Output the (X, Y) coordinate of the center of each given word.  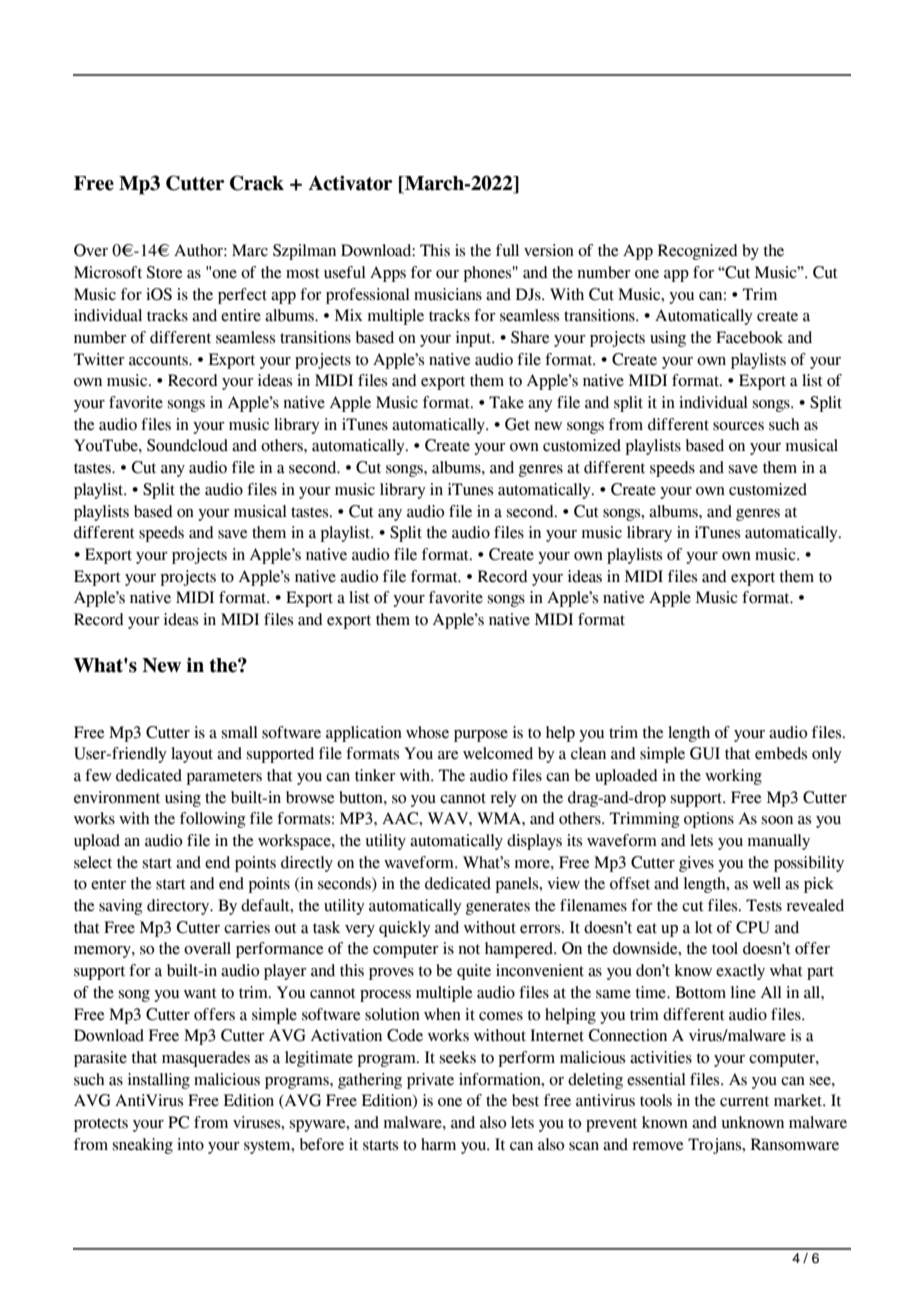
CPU (753, 927)
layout (192, 755)
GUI (705, 753)
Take (506, 402)
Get (517, 424)
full (507, 250)
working (733, 777)
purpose (481, 736)
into (190, 1144)
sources (738, 426)
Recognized (698, 252)
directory (179, 907)
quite (474, 972)
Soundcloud (187, 445)
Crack (257, 183)
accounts (159, 360)
